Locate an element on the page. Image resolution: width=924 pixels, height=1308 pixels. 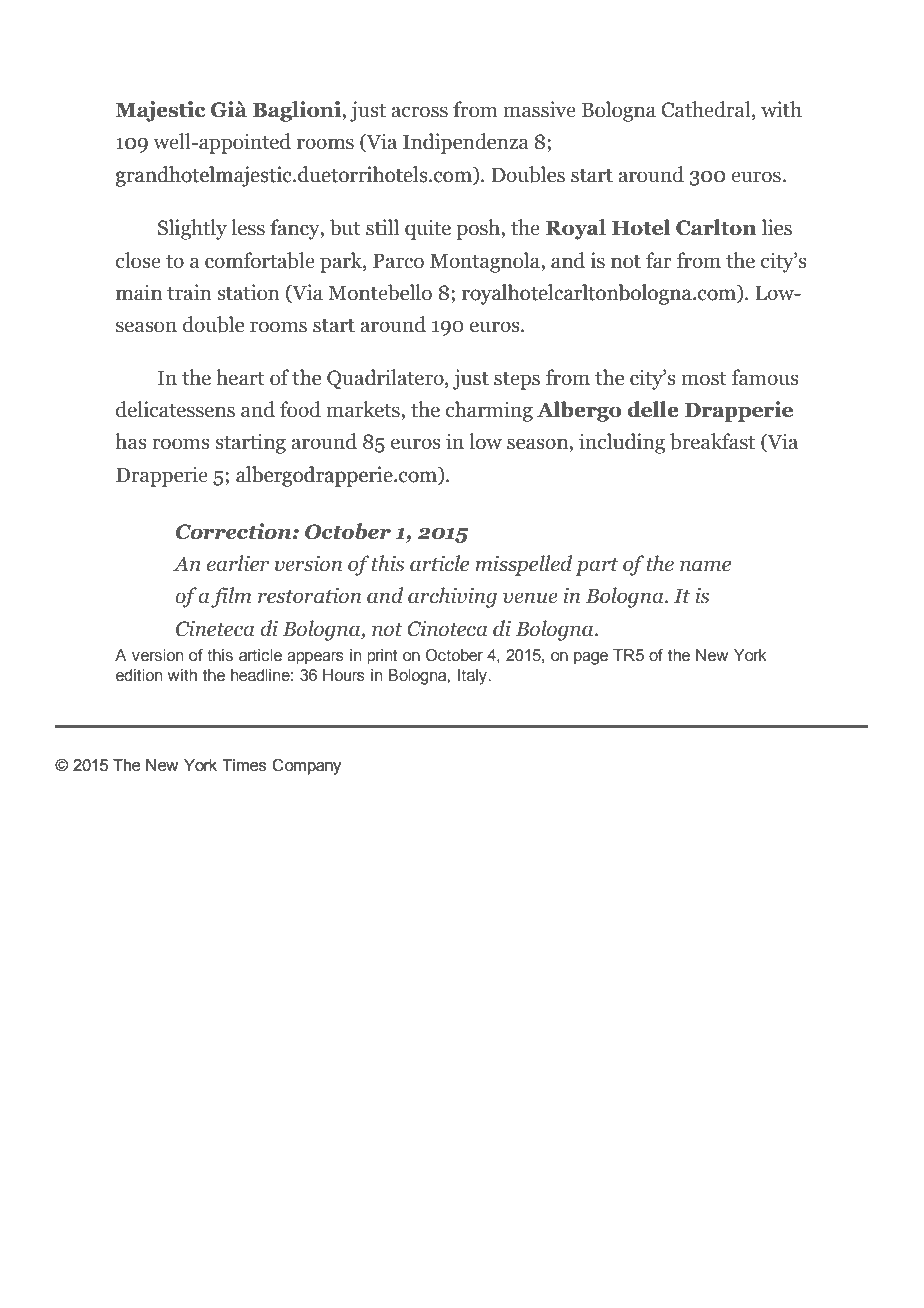
across is located at coordinates (419, 112).
